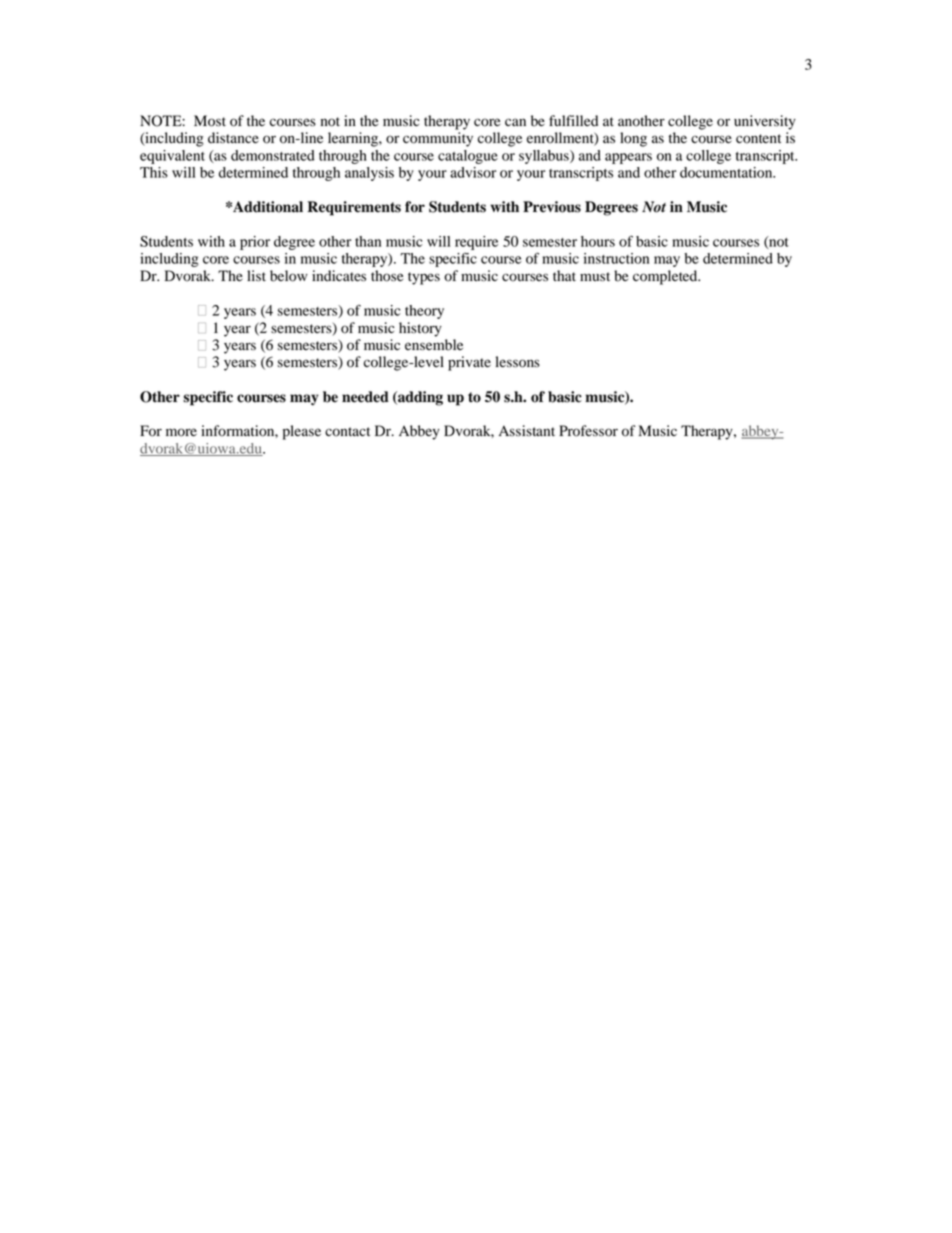 This image has height=1233, width=952. I want to click on completed, so click(666, 277).
